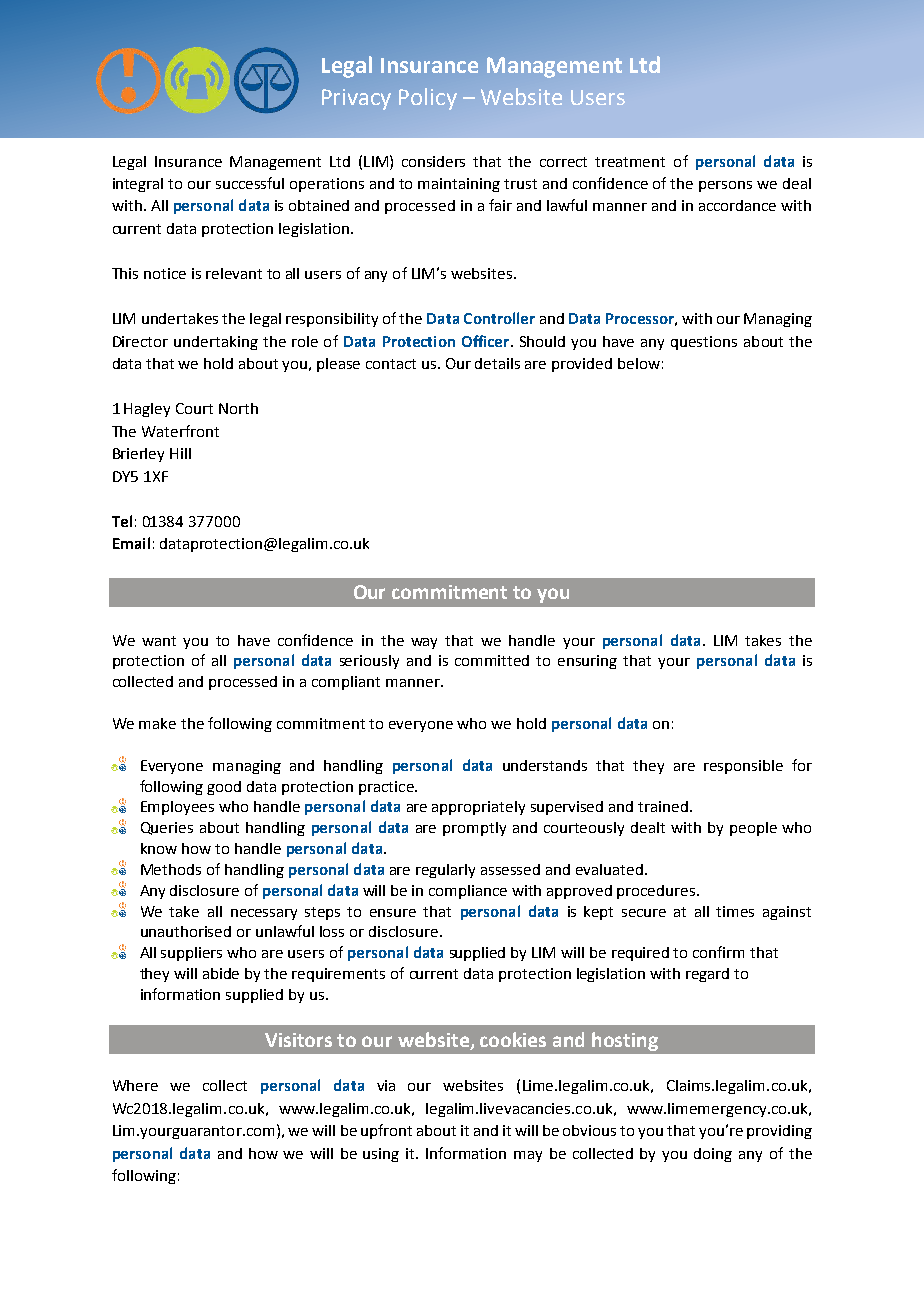  Describe the element at coordinates (587, 662) in the screenshot. I see `ensuring` at that location.
